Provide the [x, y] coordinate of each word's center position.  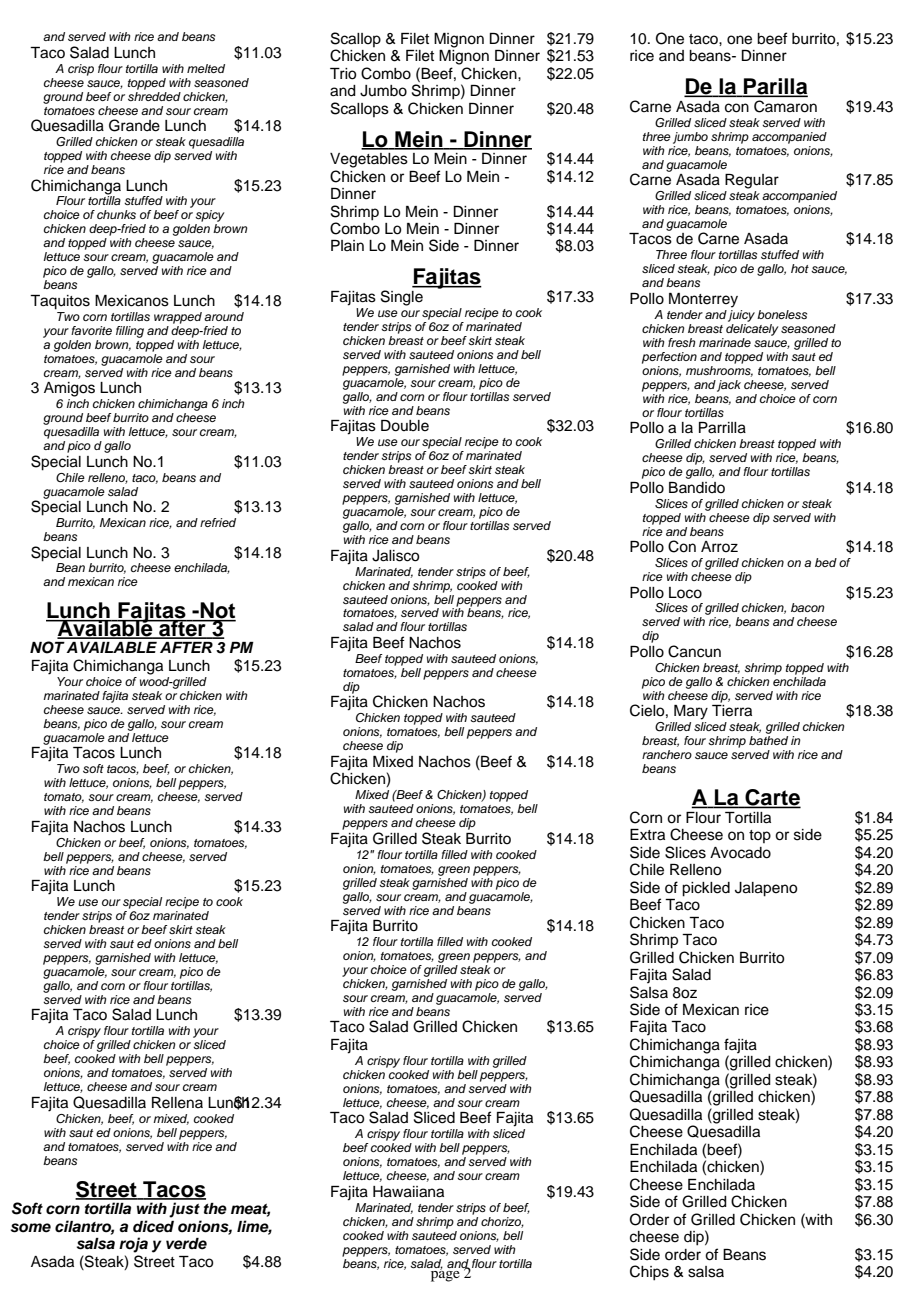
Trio [343, 74]
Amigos [69, 389]
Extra [647, 835]
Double [405, 426]
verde [186, 1244]
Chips [649, 1273]
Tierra [732, 711]
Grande [134, 125]
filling [130, 332]
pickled [706, 889]
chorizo [502, 1222]
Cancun [694, 651]
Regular [752, 181]
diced [153, 1226]
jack [729, 386]
